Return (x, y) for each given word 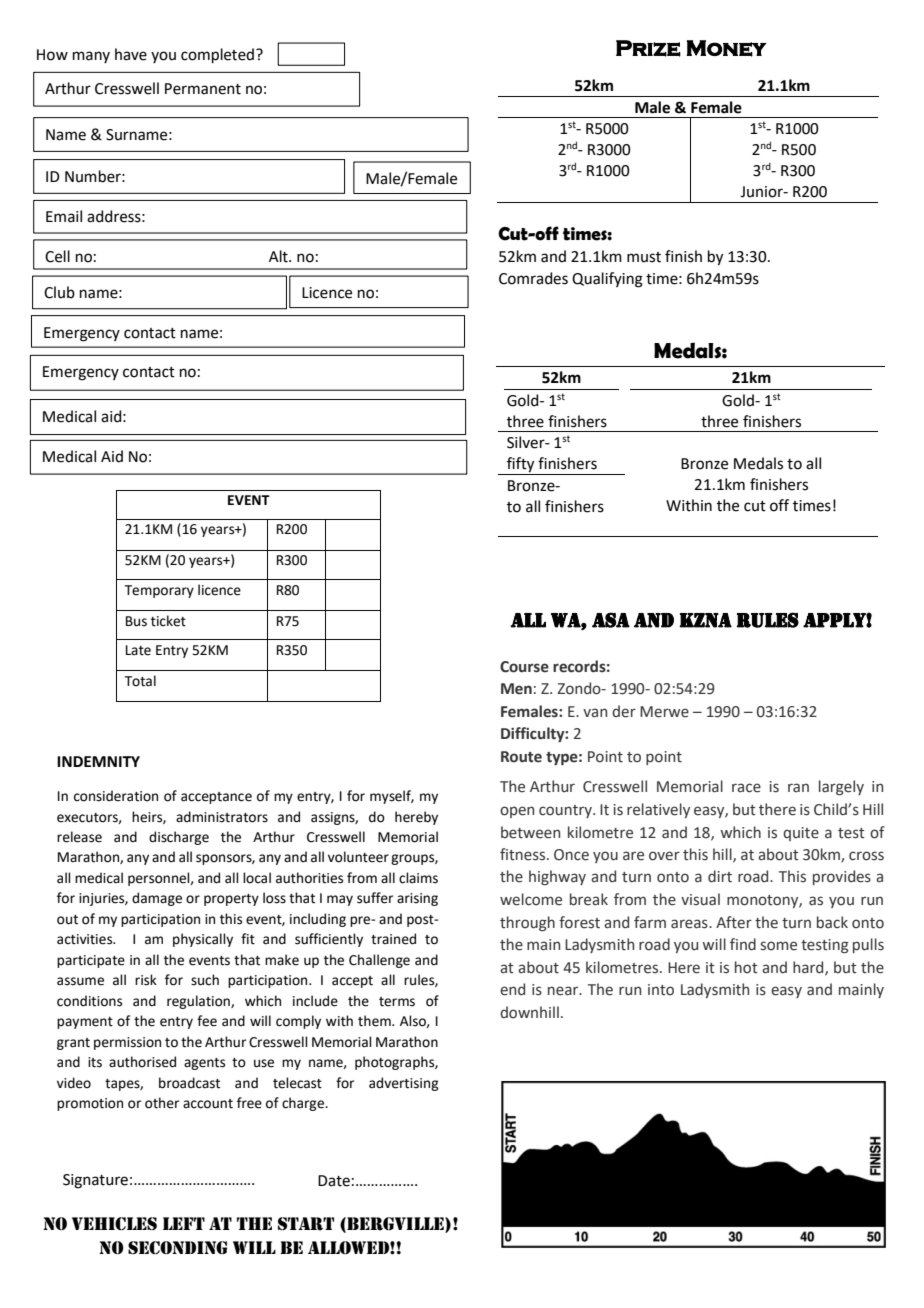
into (661, 990)
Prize (648, 48)
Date (334, 1181)
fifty (521, 466)
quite (801, 834)
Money (727, 48)
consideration (116, 796)
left (184, 1223)
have (131, 54)
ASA (611, 620)
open (517, 812)
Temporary (159, 591)
